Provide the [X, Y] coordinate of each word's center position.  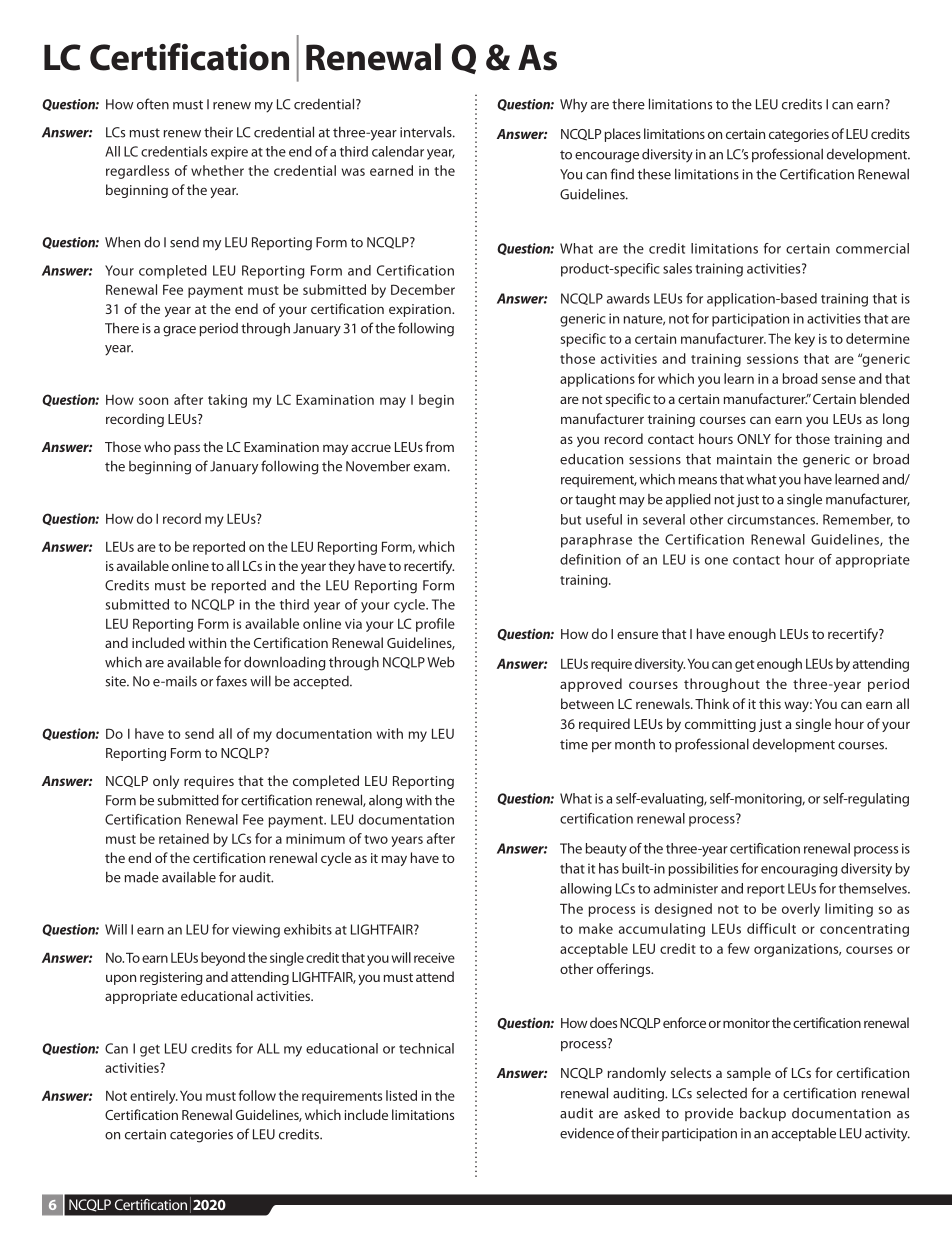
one [716, 561]
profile [435, 625]
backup [763, 1114]
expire [229, 153]
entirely [154, 1097]
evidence [587, 1133]
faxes [231, 681]
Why [573, 106]
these [654, 174]
